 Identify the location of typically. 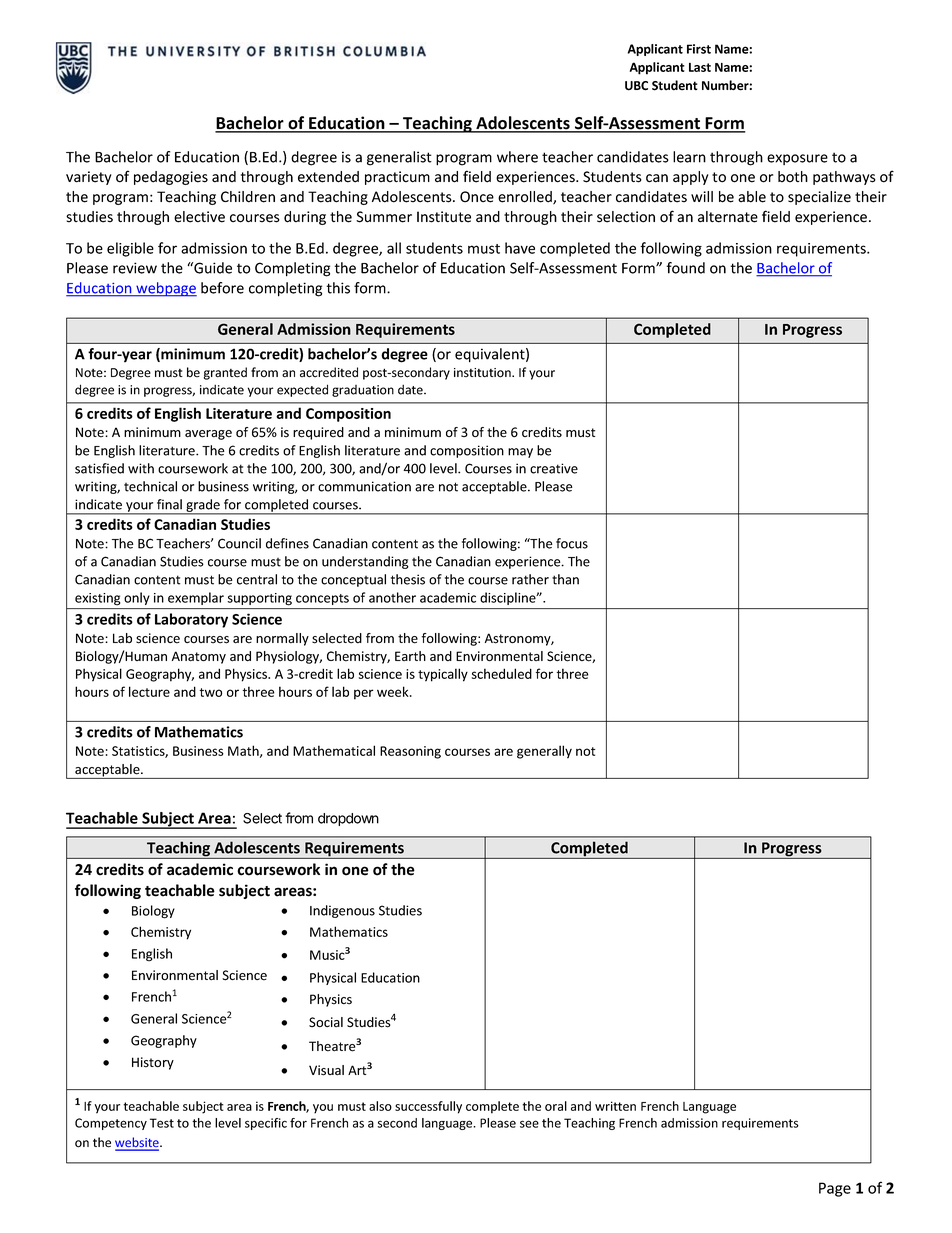
(443, 675).
